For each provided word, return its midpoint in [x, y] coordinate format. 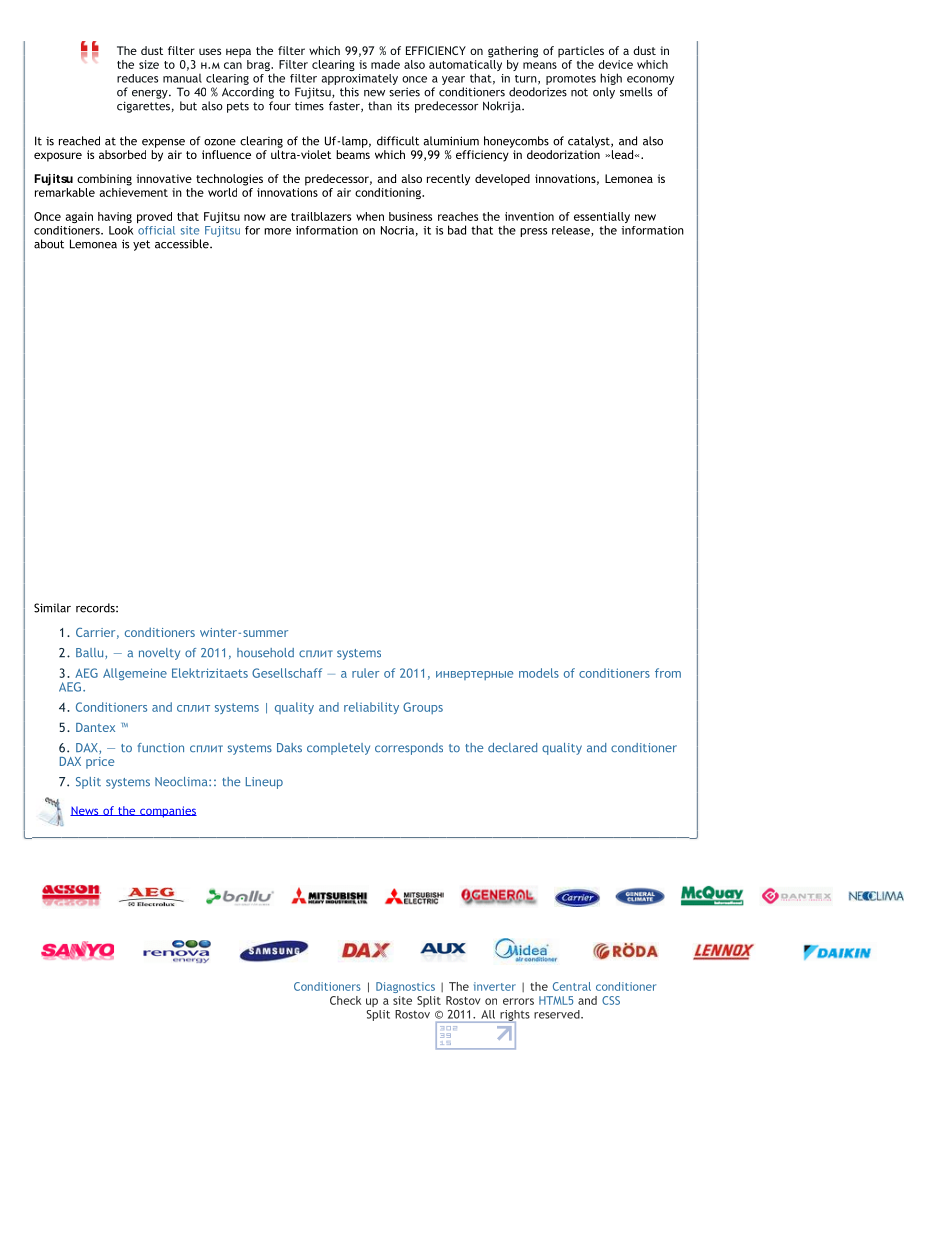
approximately [359, 79]
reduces [137, 78]
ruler [365, 673]
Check [345, 1000]
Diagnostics [405, 987]
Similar [52, 608]
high [611, 79]
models [539, 673]
